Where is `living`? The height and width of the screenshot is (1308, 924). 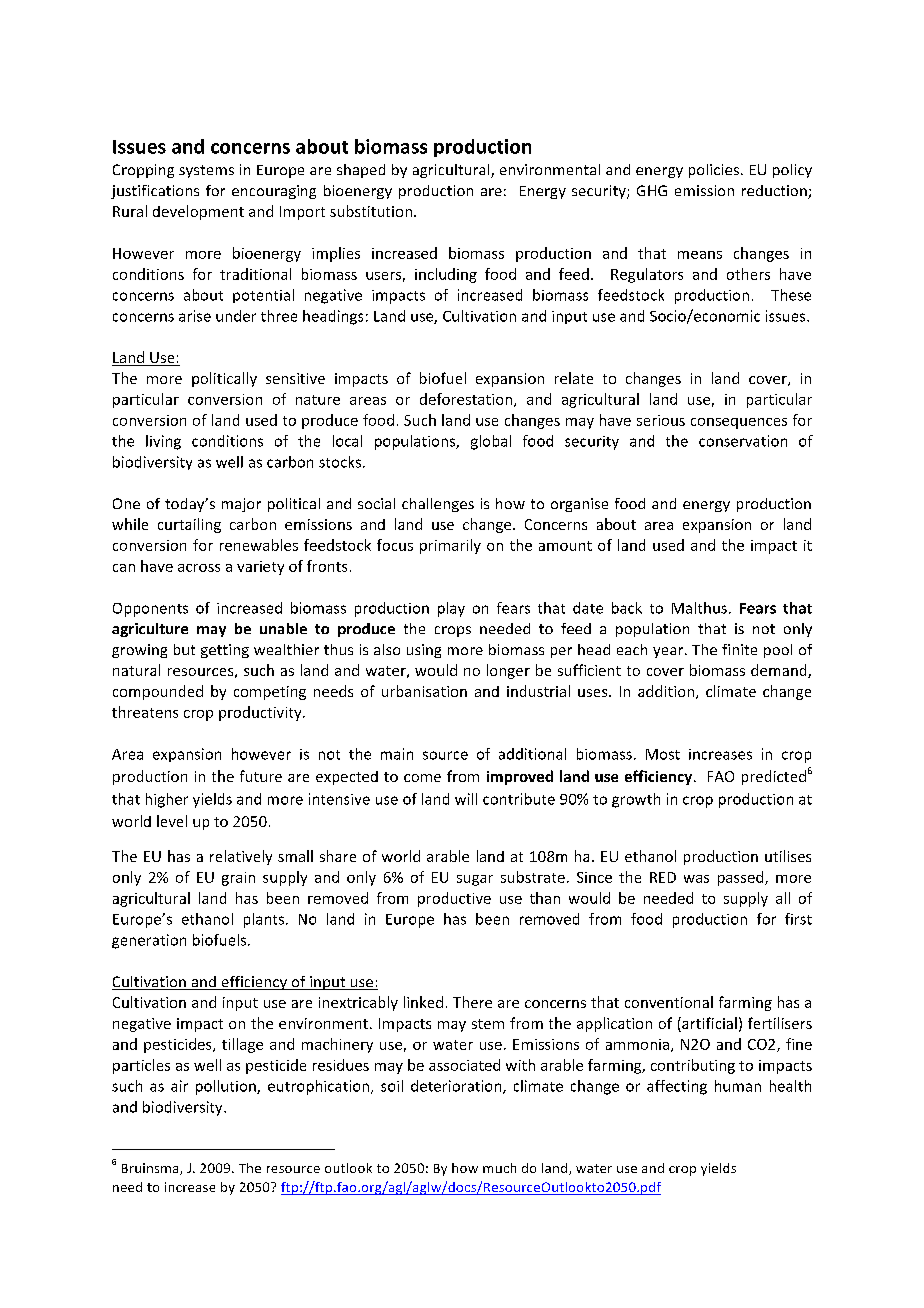 living is located at coordinates (163, 442).
